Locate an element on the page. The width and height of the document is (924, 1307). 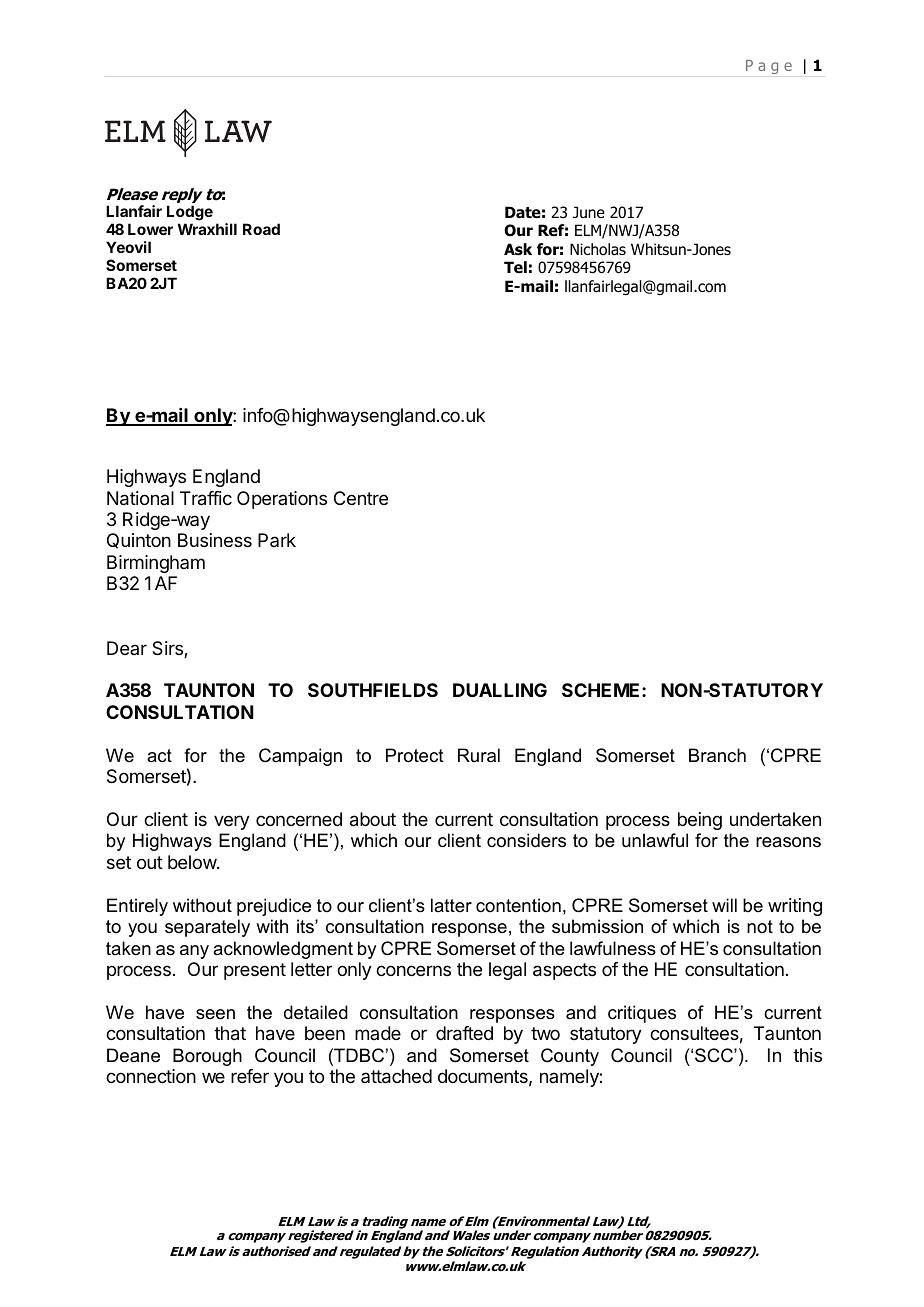
Rural is located at coordinates (479, 755).
